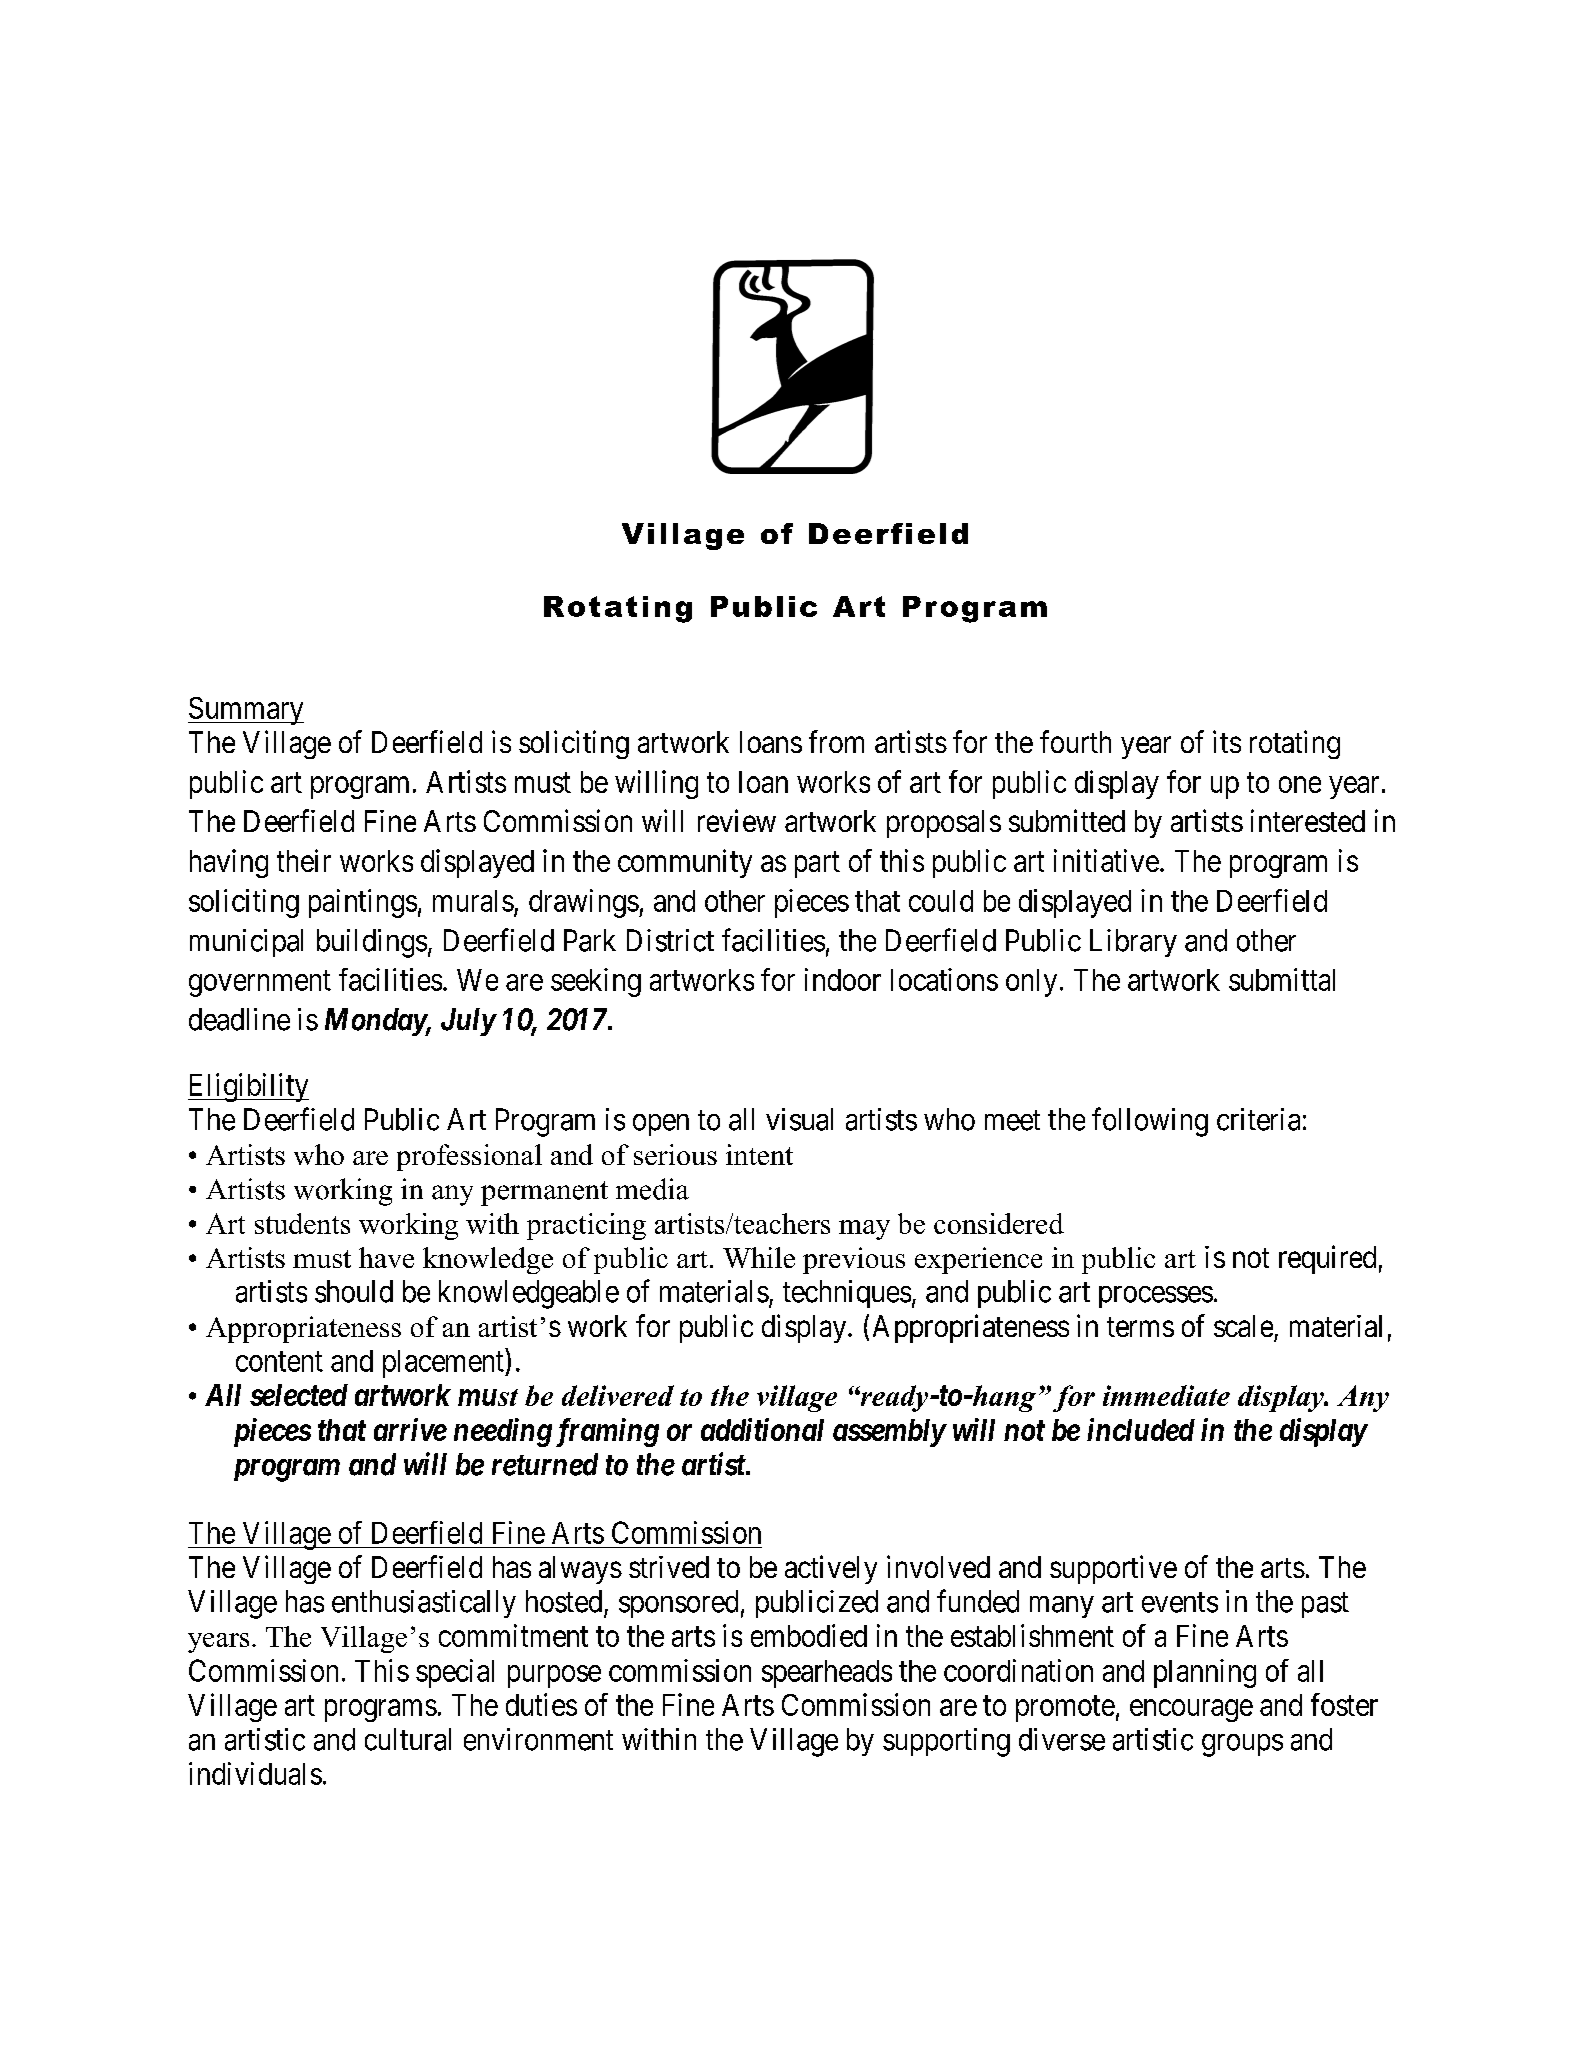 Image resolution: width=1594 pixels, height=2062 pixels. What do you see at coordinates (799, 1119) in the image?
I see `visual` at bounding box center [799, 1119].
